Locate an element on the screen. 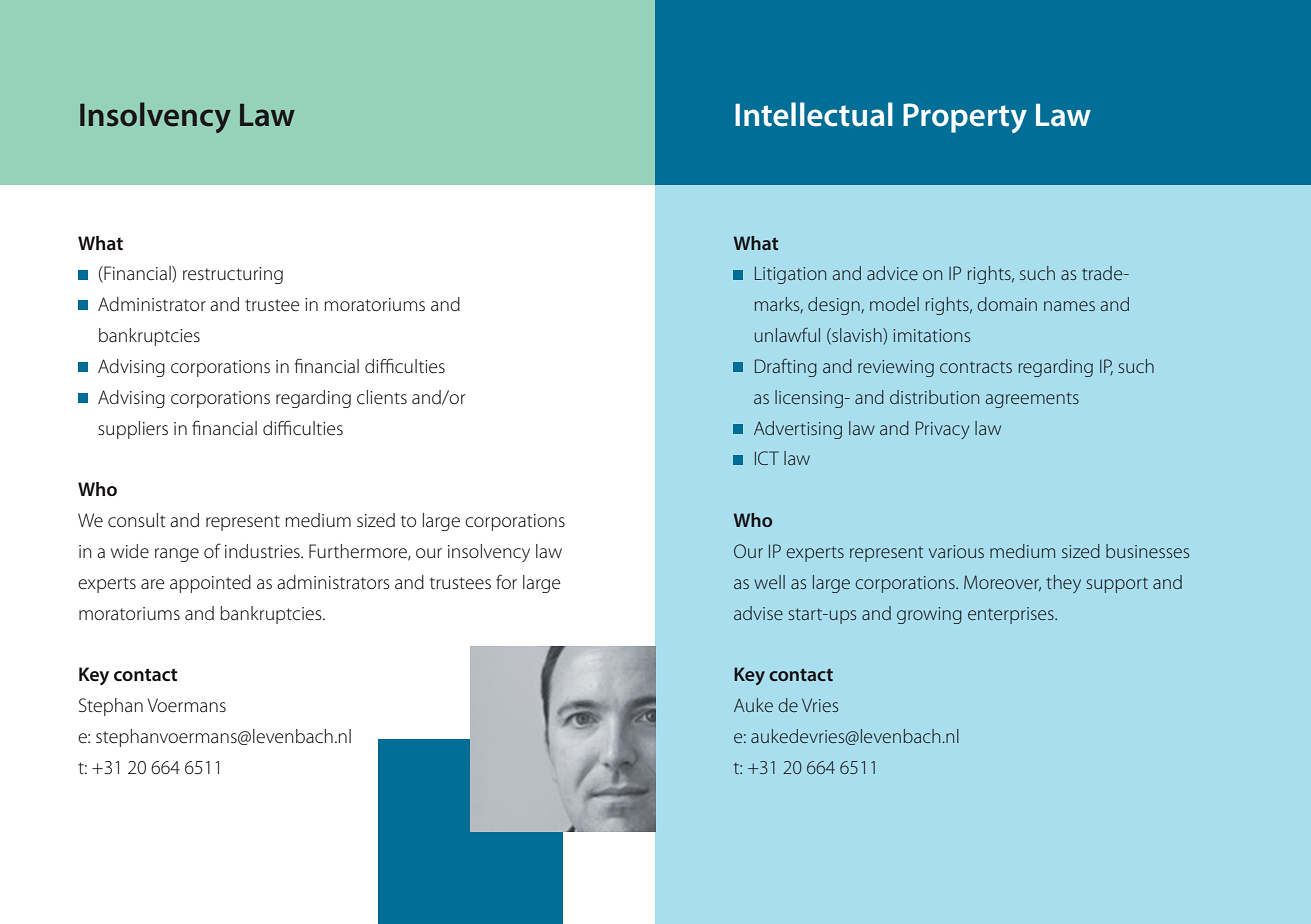 Image resolution: width=1311 pixels, height=924 pixels. appointed is located at coordinates (210, 584).
